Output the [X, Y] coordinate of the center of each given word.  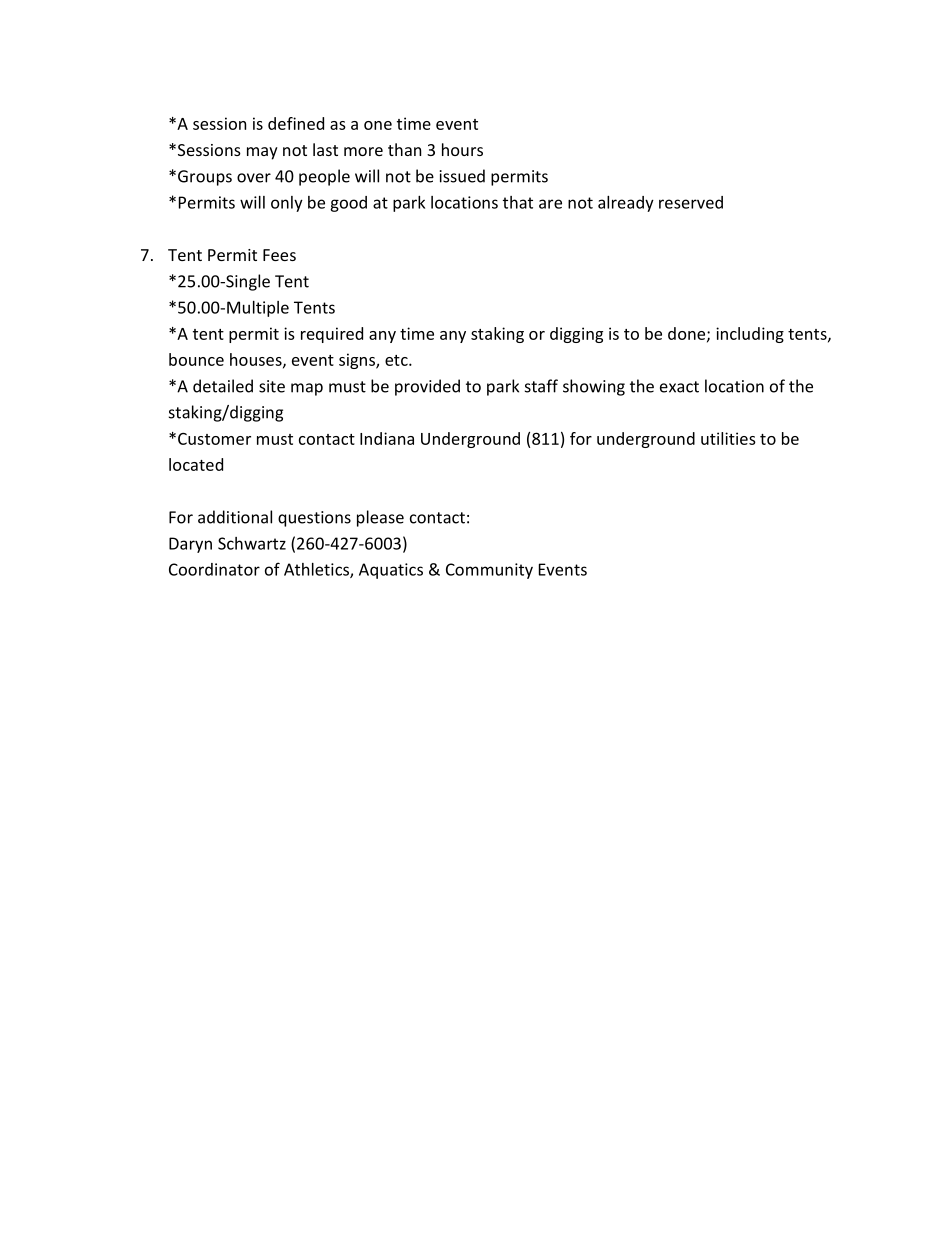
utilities [728, 438]
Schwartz [252, 543]
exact [679, 387]
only [287, 204]
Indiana [387, 438]
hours [462, 149]
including [750, 335]
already [626, 204]
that [518, 202]
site [272, 386]
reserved [691, 202]
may [262, 153]
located [196, 464]
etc [397, 360]
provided [427, 387]
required [332, 335]
